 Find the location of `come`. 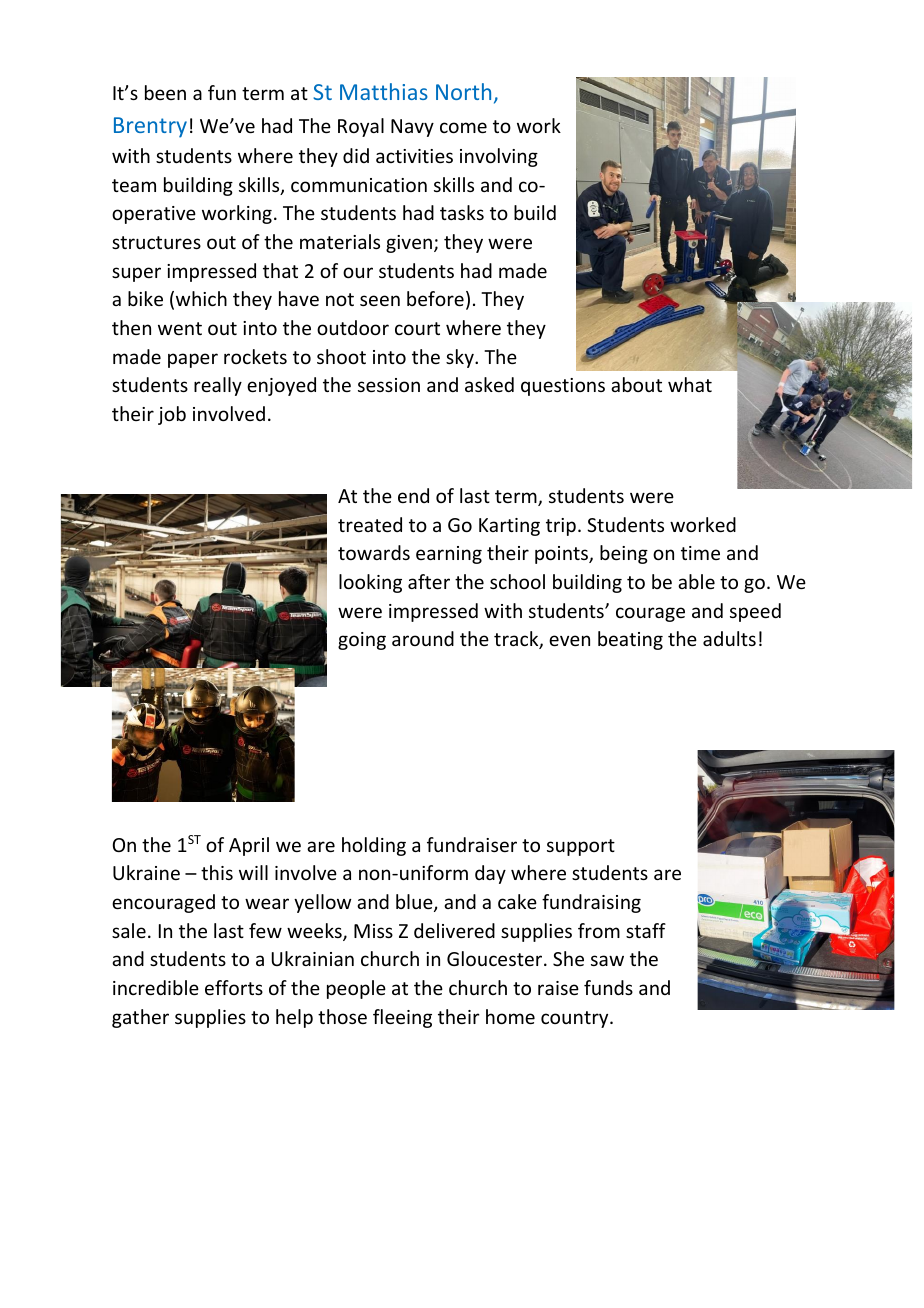

come is located at coordinates (463, 127).
